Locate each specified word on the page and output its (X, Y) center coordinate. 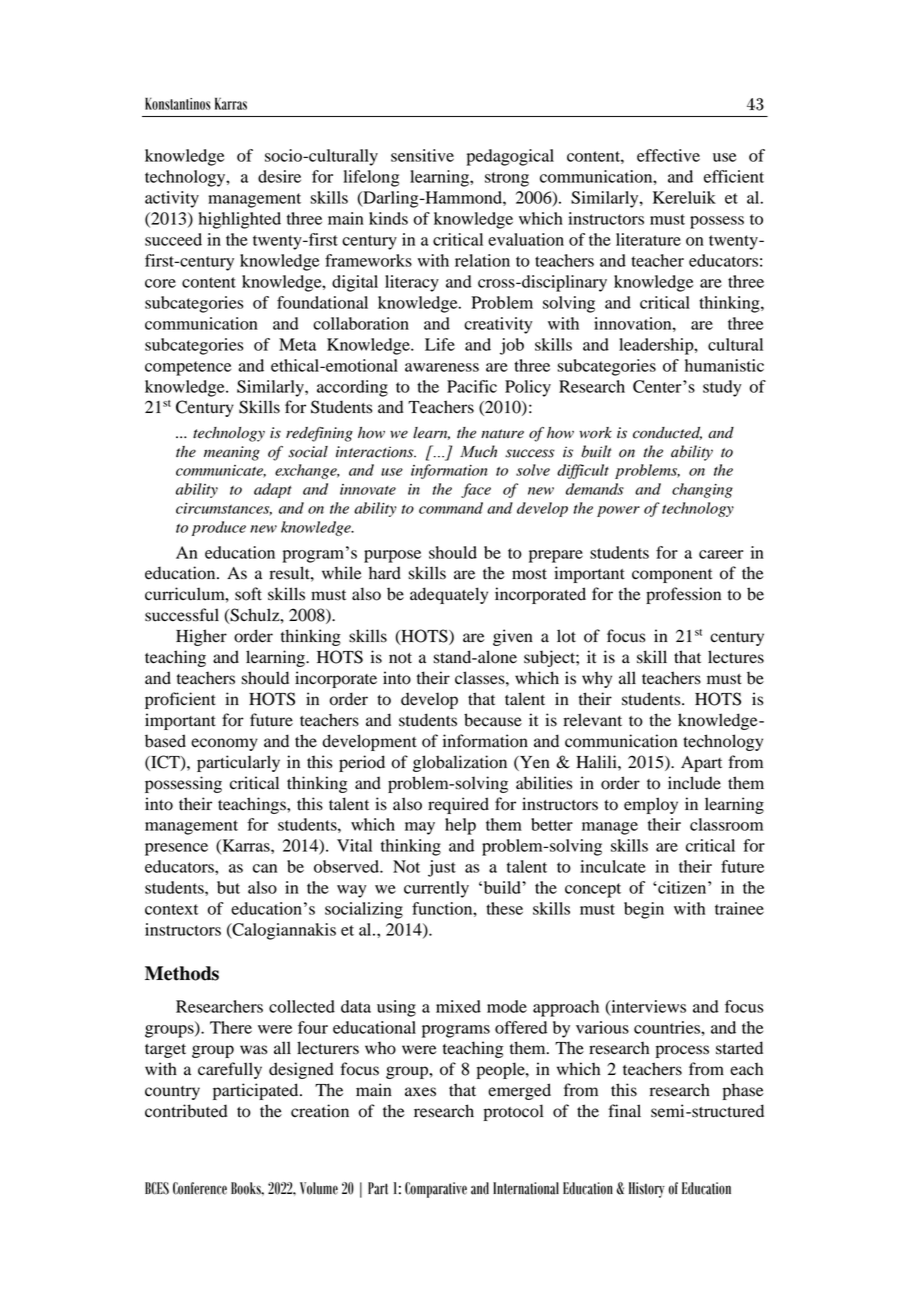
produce (219, 528)
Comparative (436, 1190)
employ (651, 805)
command (451, 508)
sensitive (422, 155)
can (265, 868)
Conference (200, 1188)
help (460, 826)
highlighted (239, 220)
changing (702, 490)
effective (668, 155)
